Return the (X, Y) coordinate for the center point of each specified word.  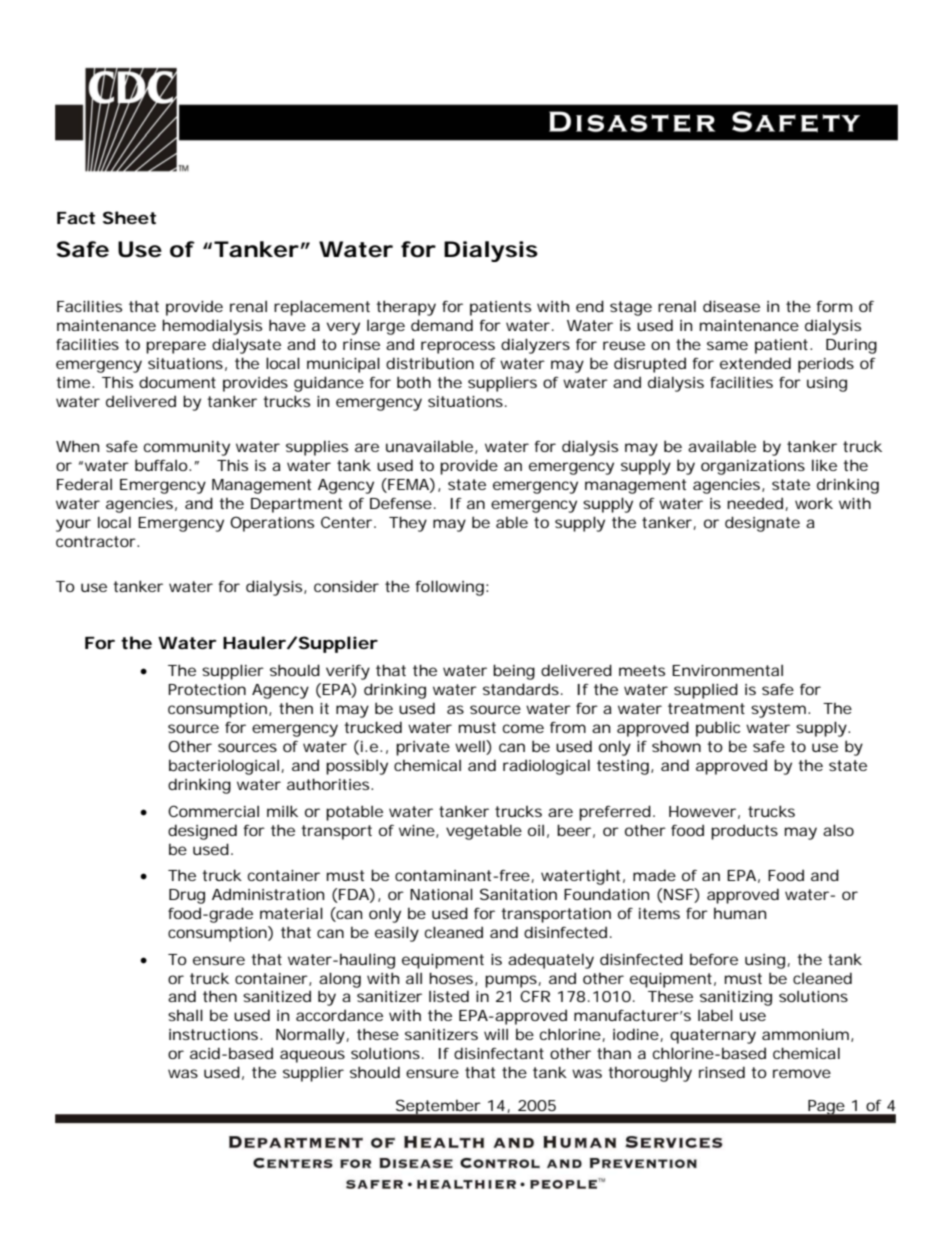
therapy (406, 308)
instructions (215, 1034)
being (514, 672)
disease (731, 306)
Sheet (129, 217)
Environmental (727, 670)
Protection (207, 689)
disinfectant (499, 1053)
